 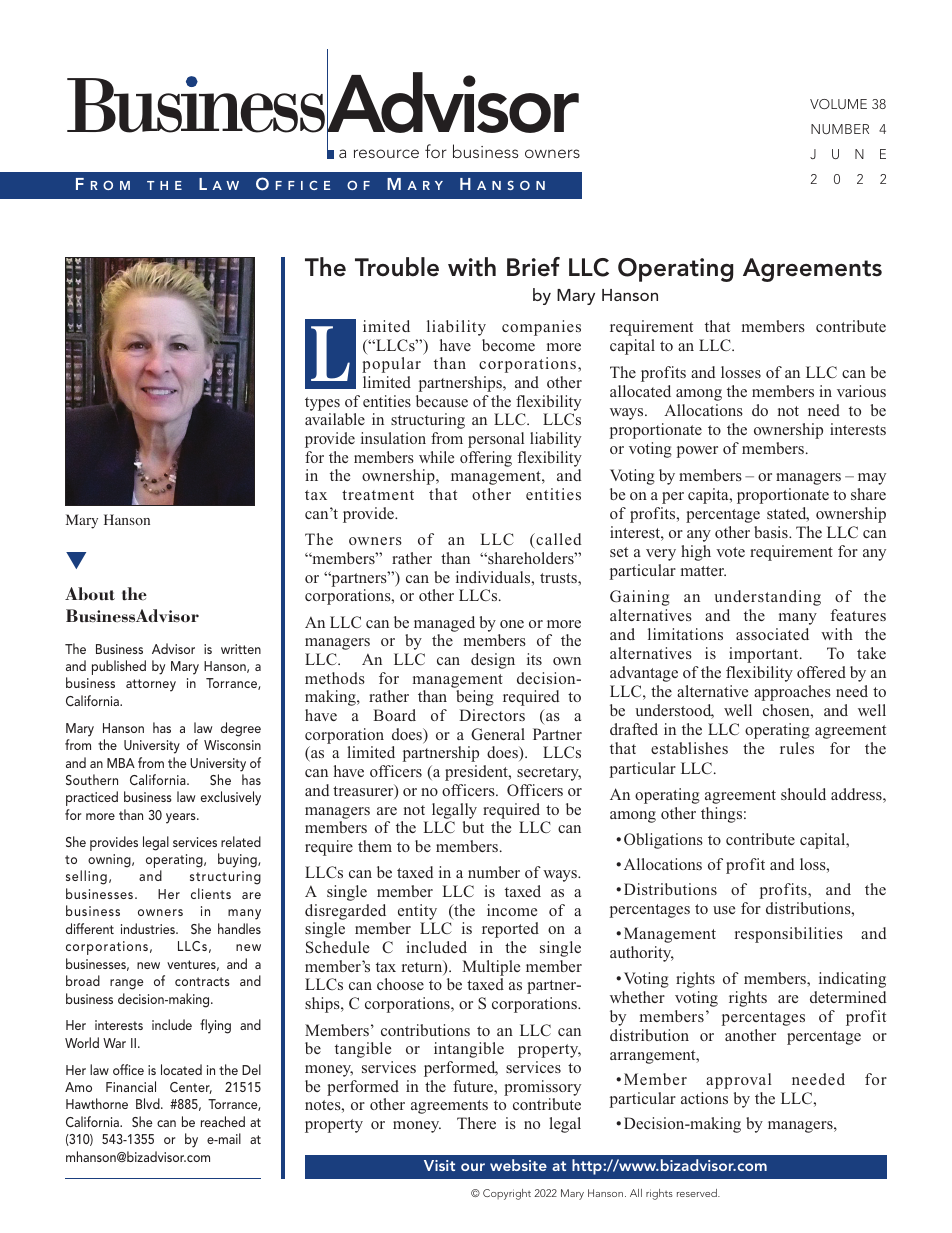 What do you see at coordinates (512, 910) in the page?
I see `income` at bounding box center [512, 910].
